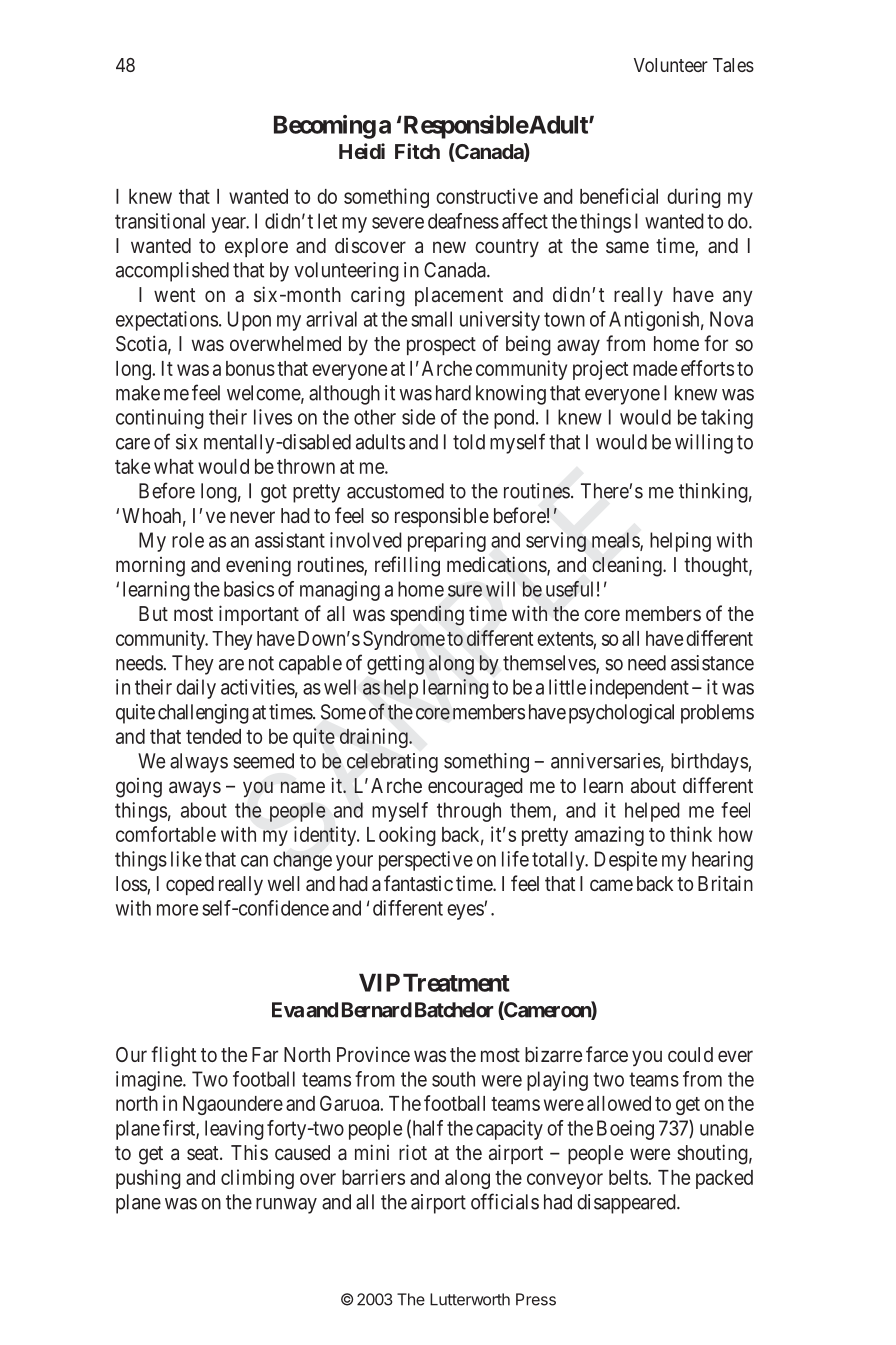 The image size is (896, 1345). Describe the element at coordinates (441, 346) in the screenshot. I see `prospect` at that location.
